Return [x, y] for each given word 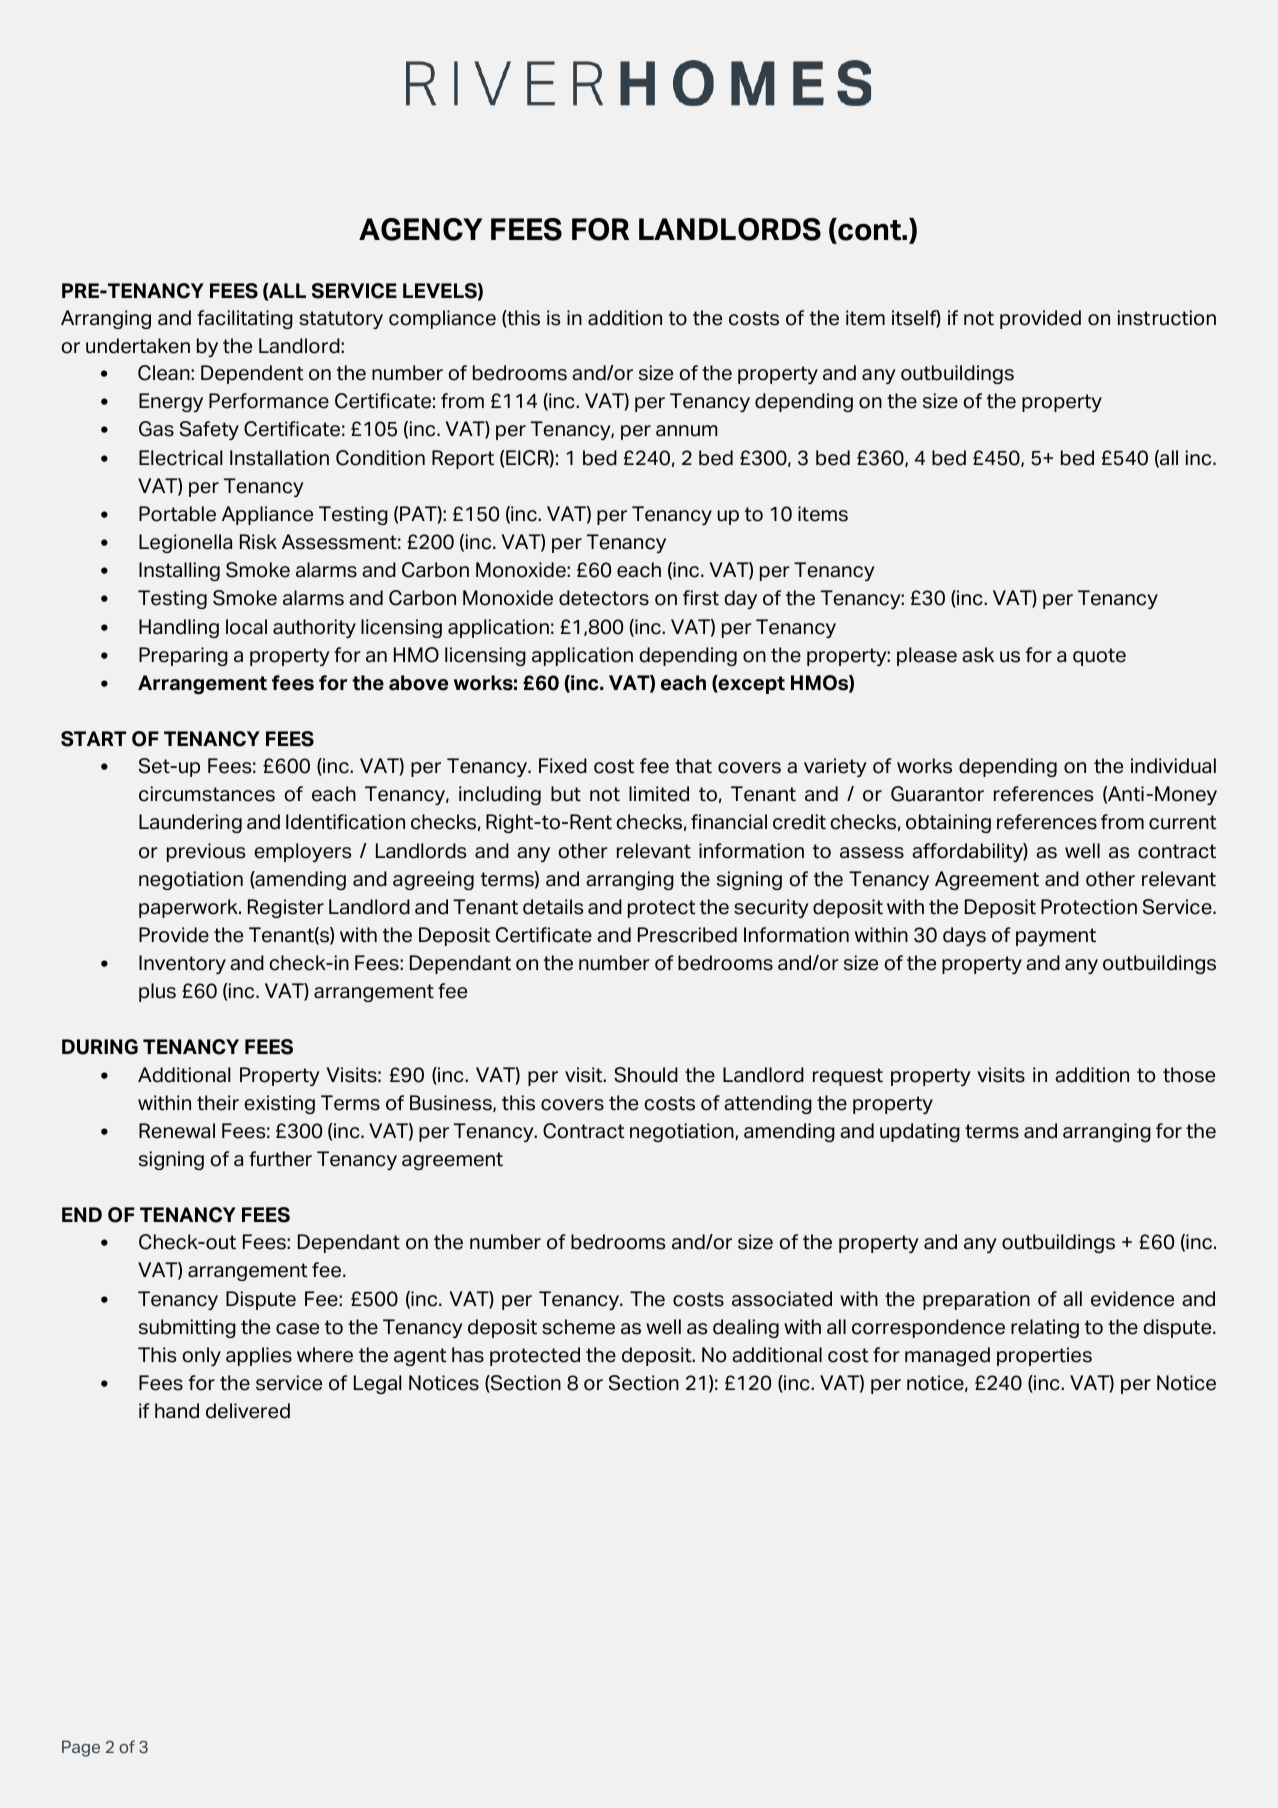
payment [1056, 937]
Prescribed [687, 935]
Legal [377, 1384]
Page [81, 1748]
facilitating [245, 319]
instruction [1167, 318]
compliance [442, 319]
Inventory [182, 964]
